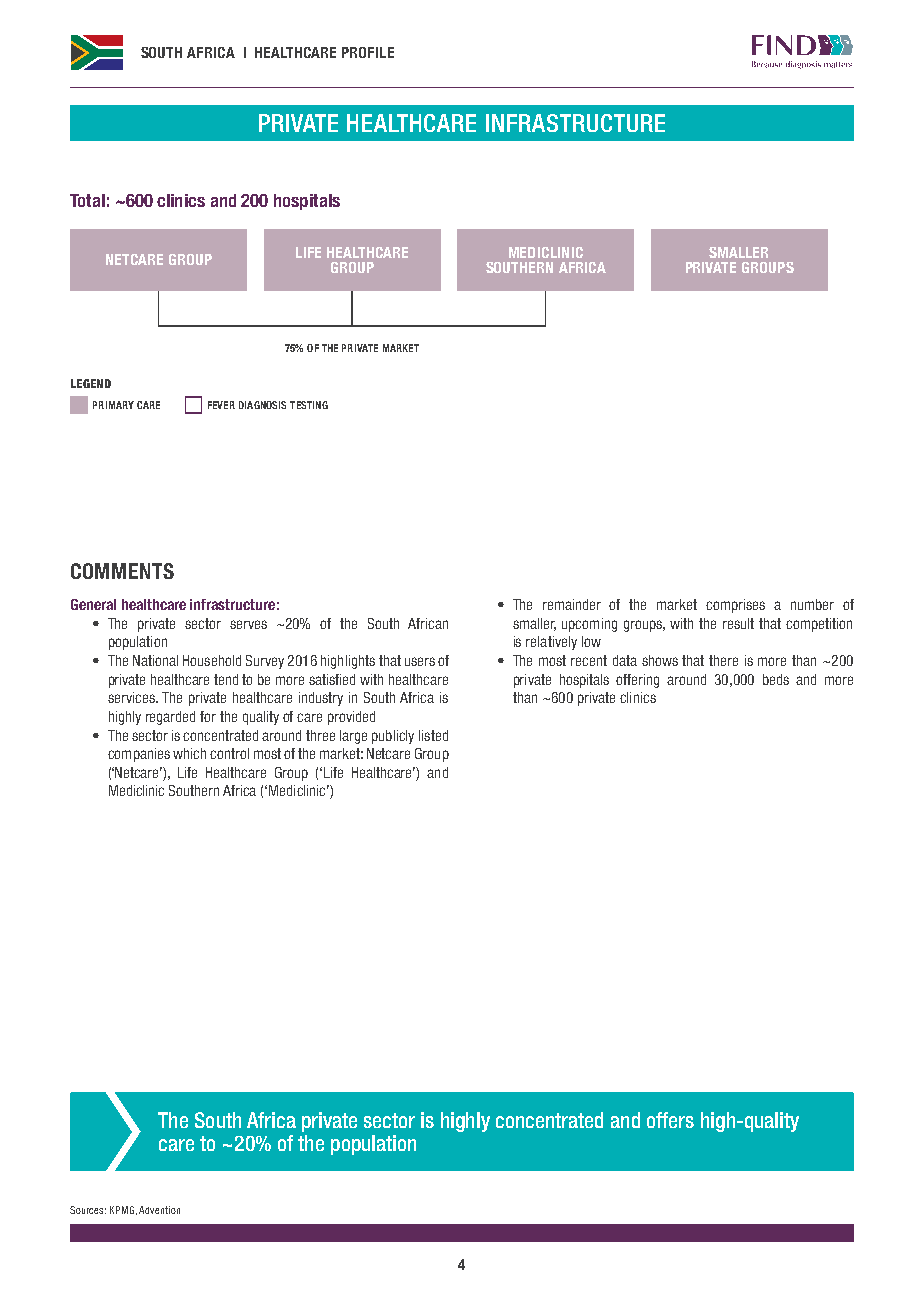  Describe the element at coordinates (309, 405) in the document. I see `TESTING` at that location.
